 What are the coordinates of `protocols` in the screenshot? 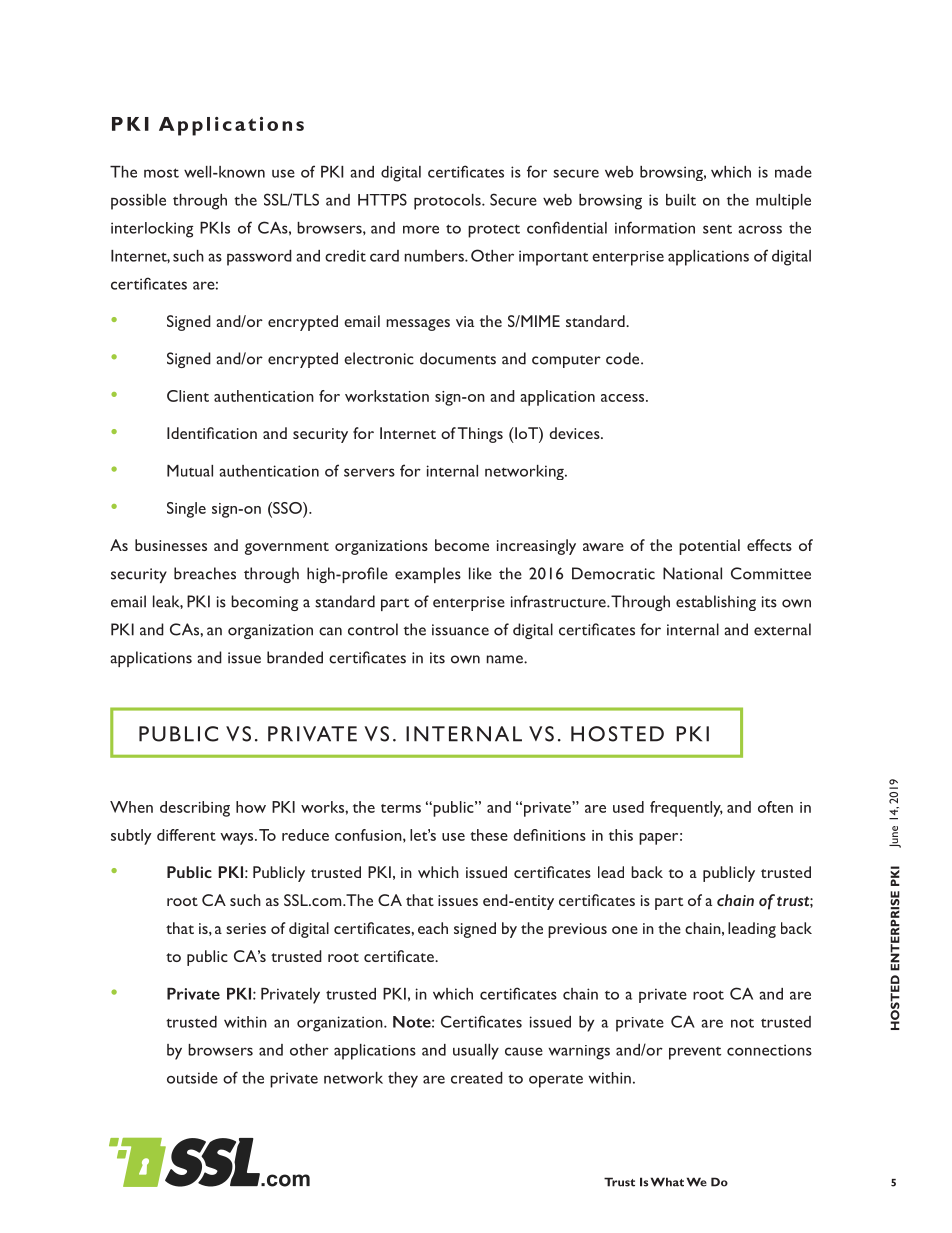 It's located at (448, 202).
